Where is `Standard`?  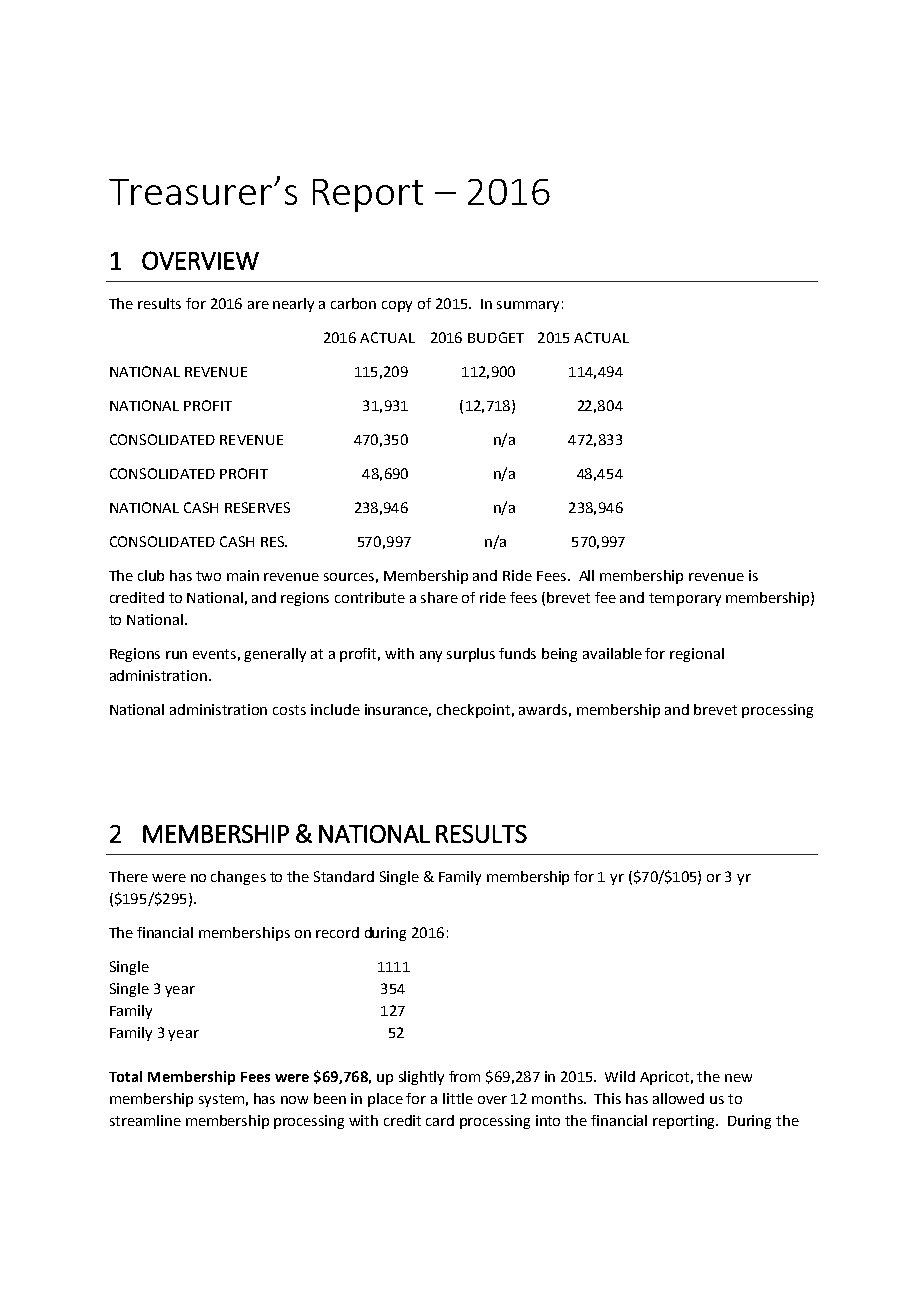 Standard is located at coordinates (344, 876).
